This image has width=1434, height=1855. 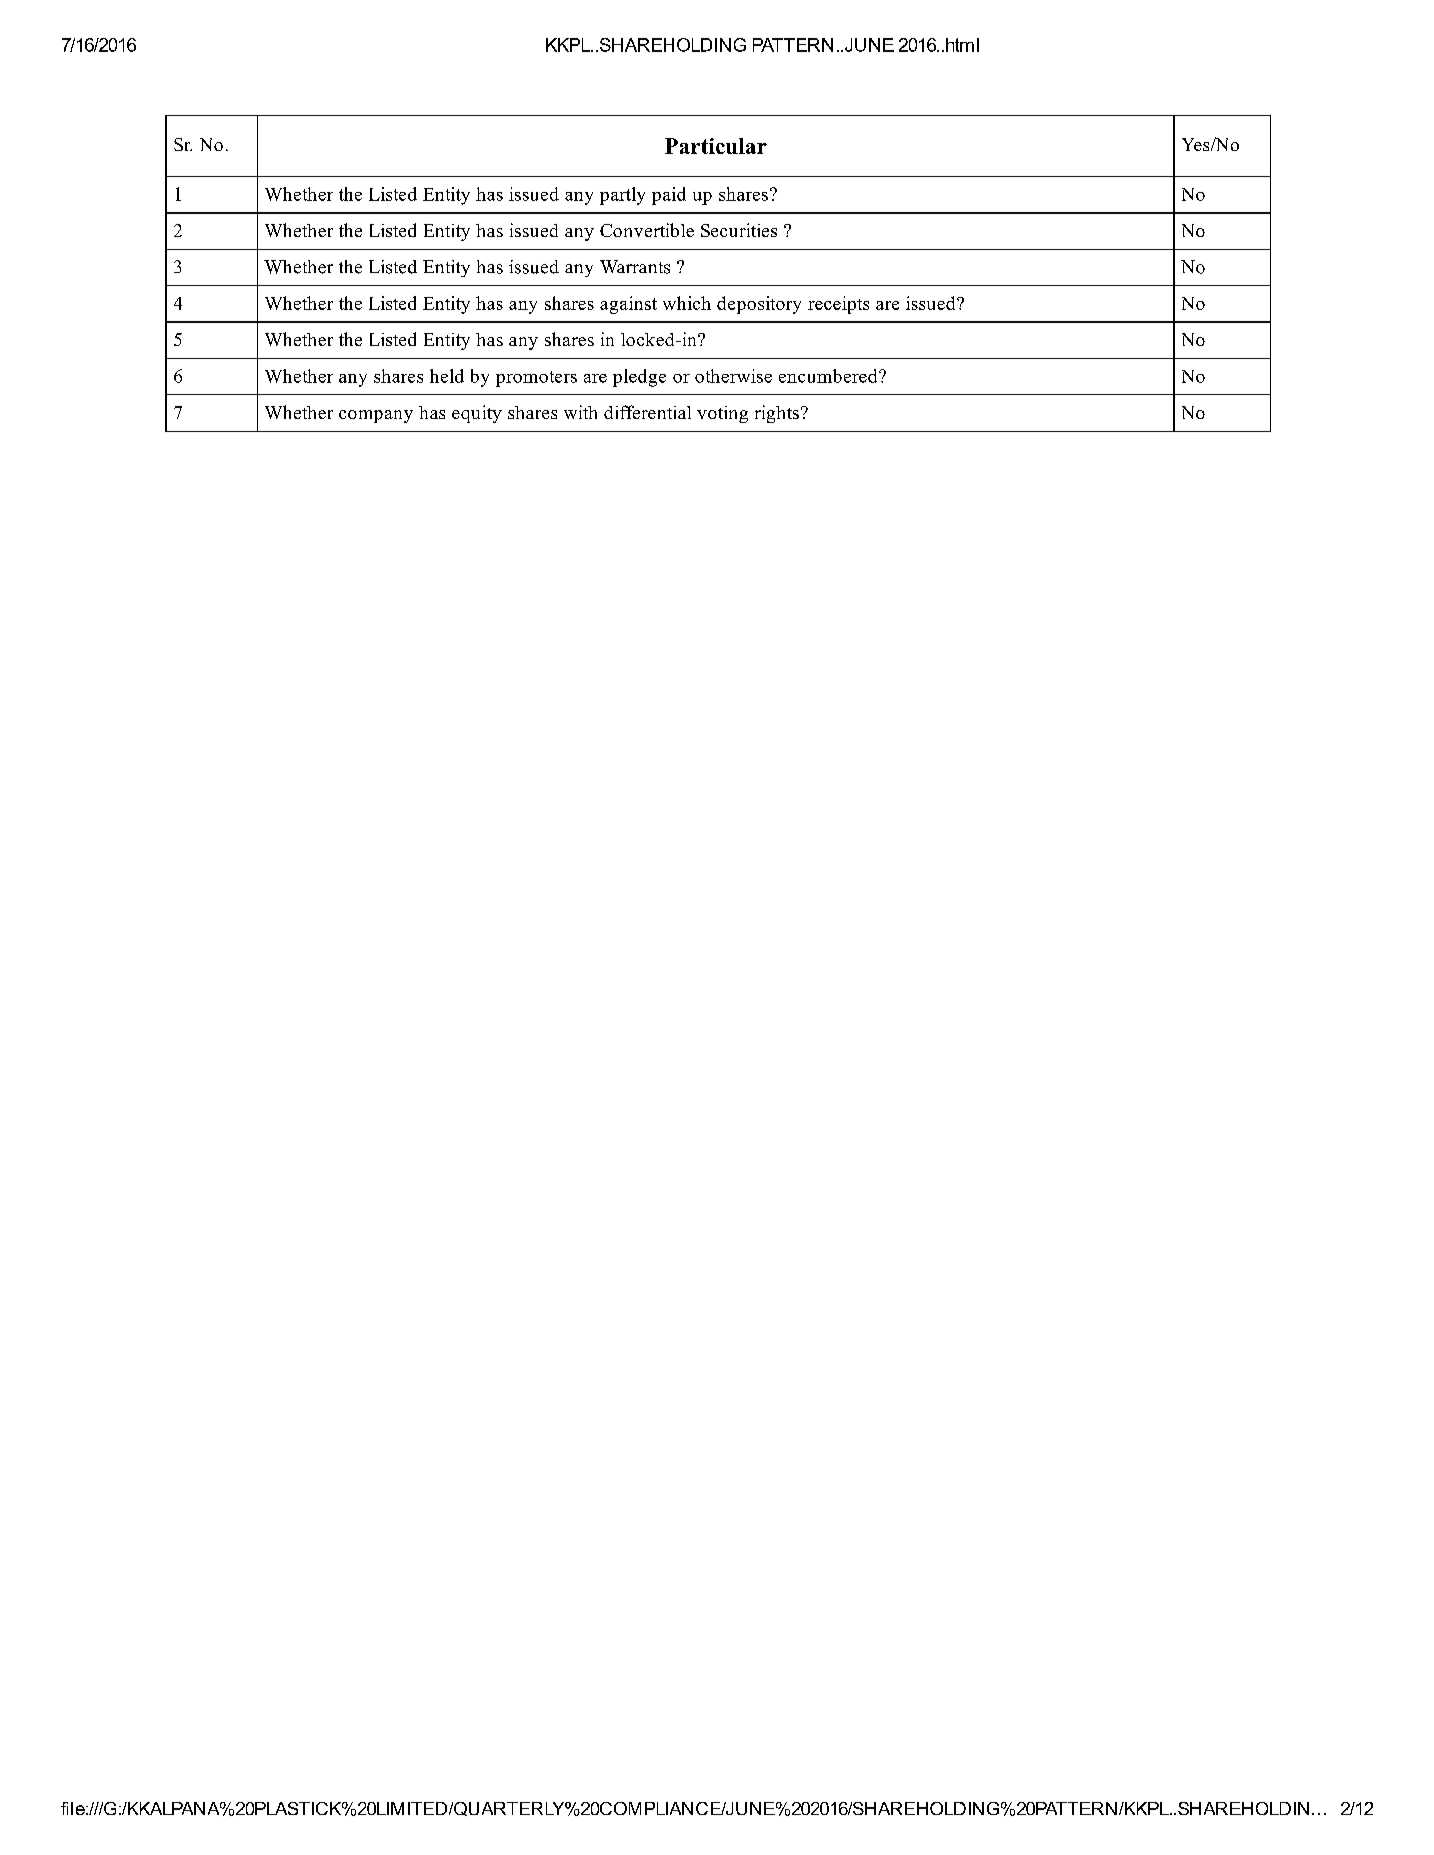 What do you see at coordinates (622, 196) in the image?
I see `partly` at bounding box center [622, 196].
